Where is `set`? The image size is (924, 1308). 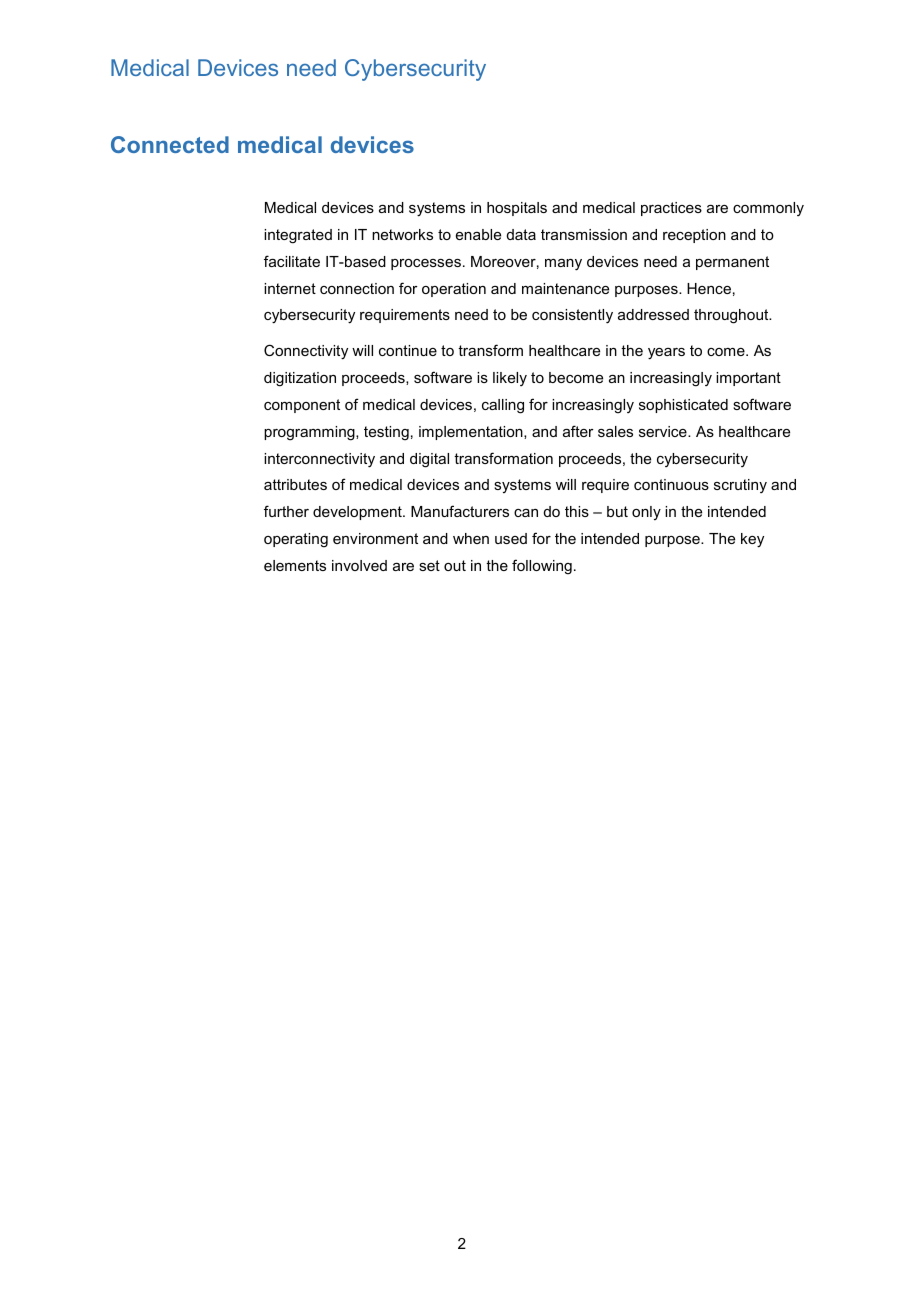 set is located at coordinates (429, 565).
